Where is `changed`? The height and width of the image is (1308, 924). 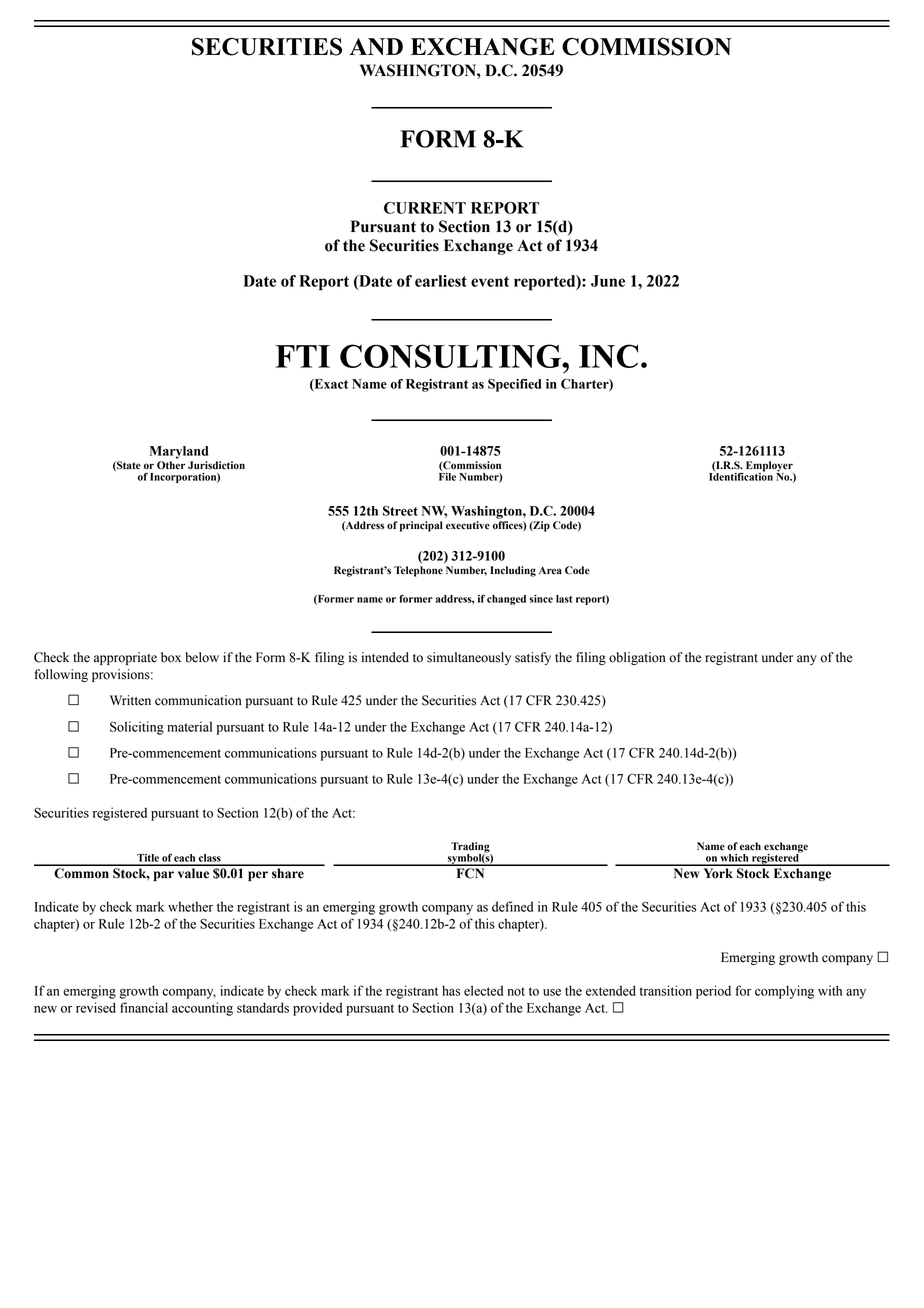 changed is located at coordinates (506, 600).
